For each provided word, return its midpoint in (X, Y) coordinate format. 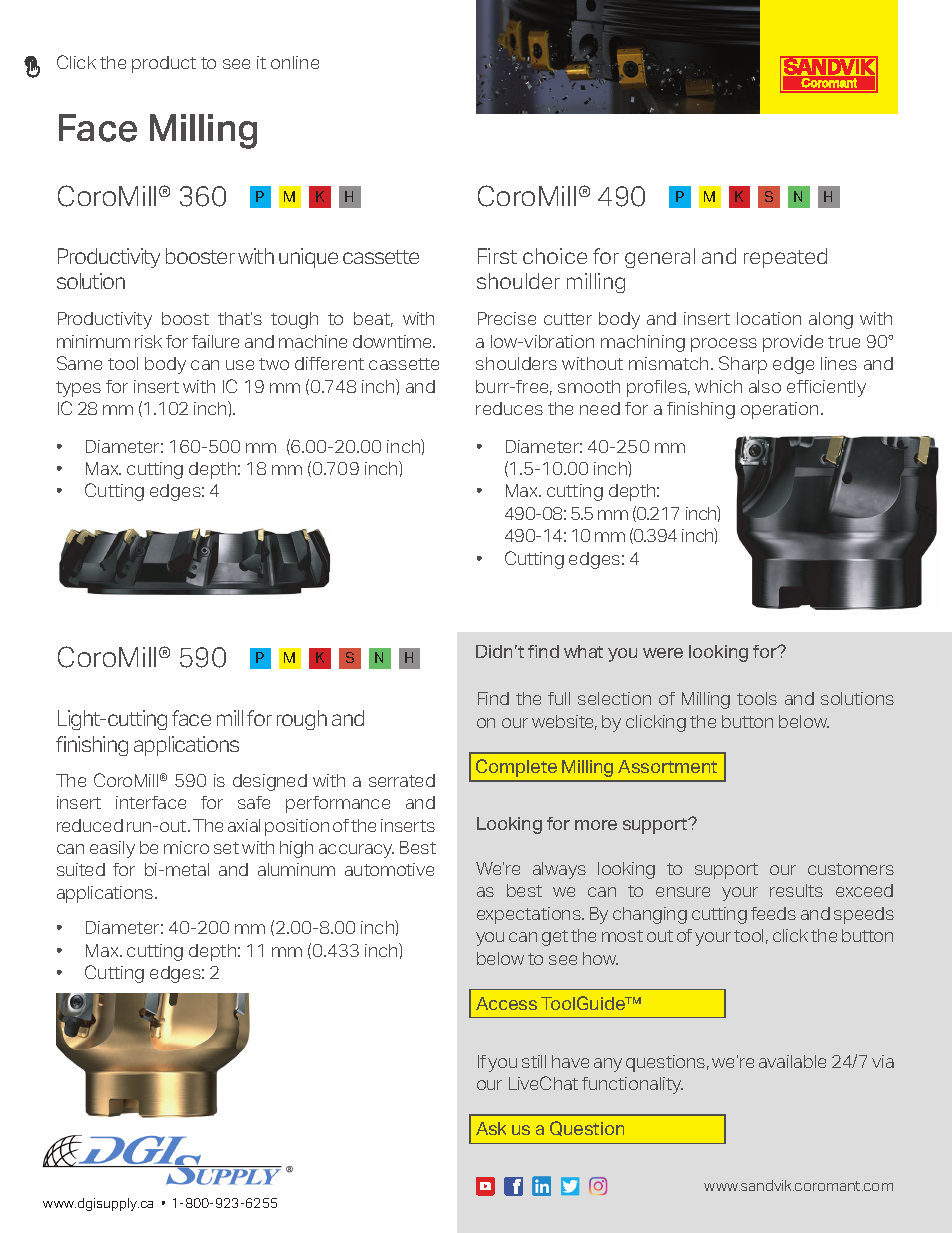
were (663, 653)
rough (302, 720)
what (583, 651)
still (534, 1061)
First (497, 256)
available (792, 1061)
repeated (785, 258)
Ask (491, 1128)
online (295, 62)
